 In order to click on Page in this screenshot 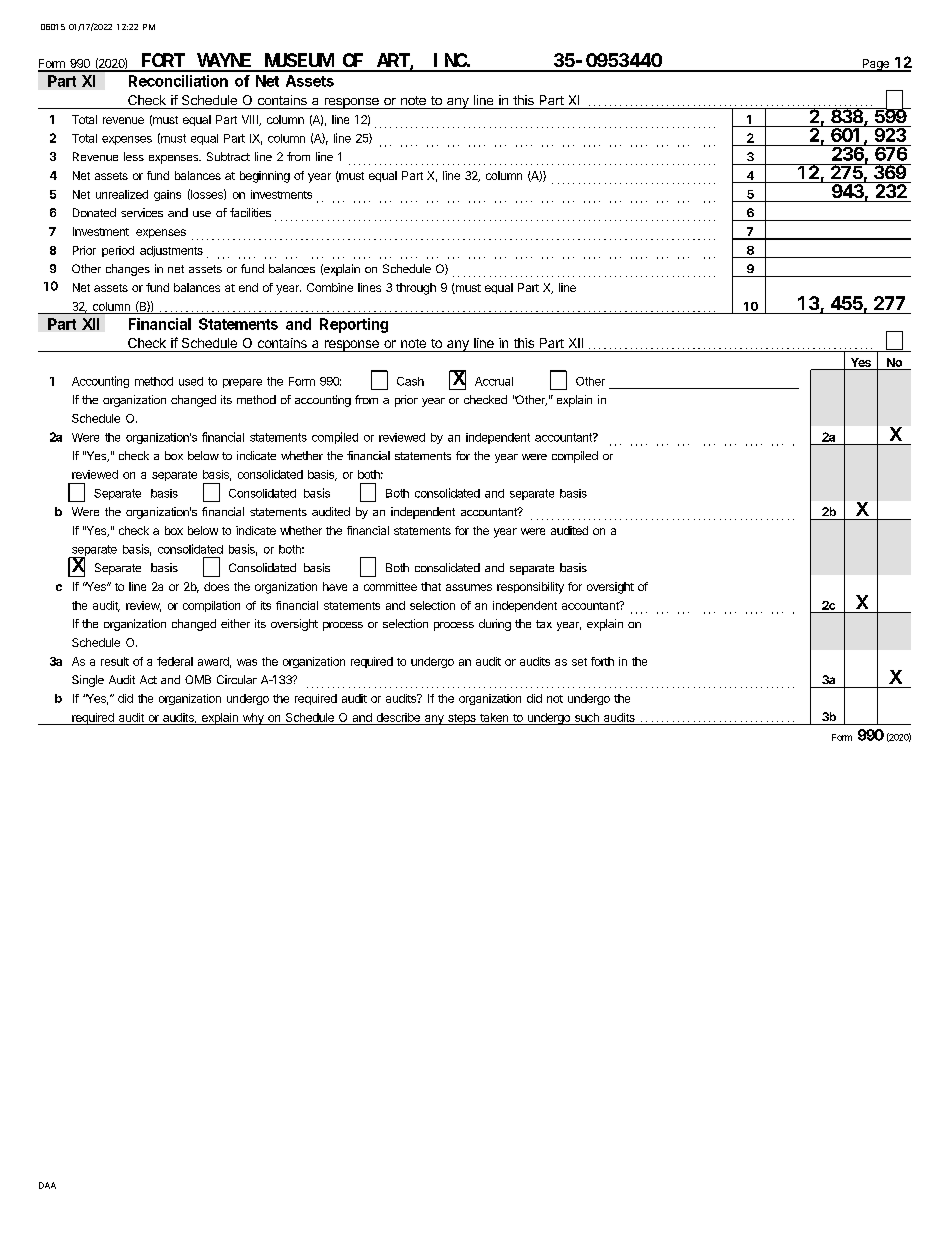, I will do `click(875, 65)`.
